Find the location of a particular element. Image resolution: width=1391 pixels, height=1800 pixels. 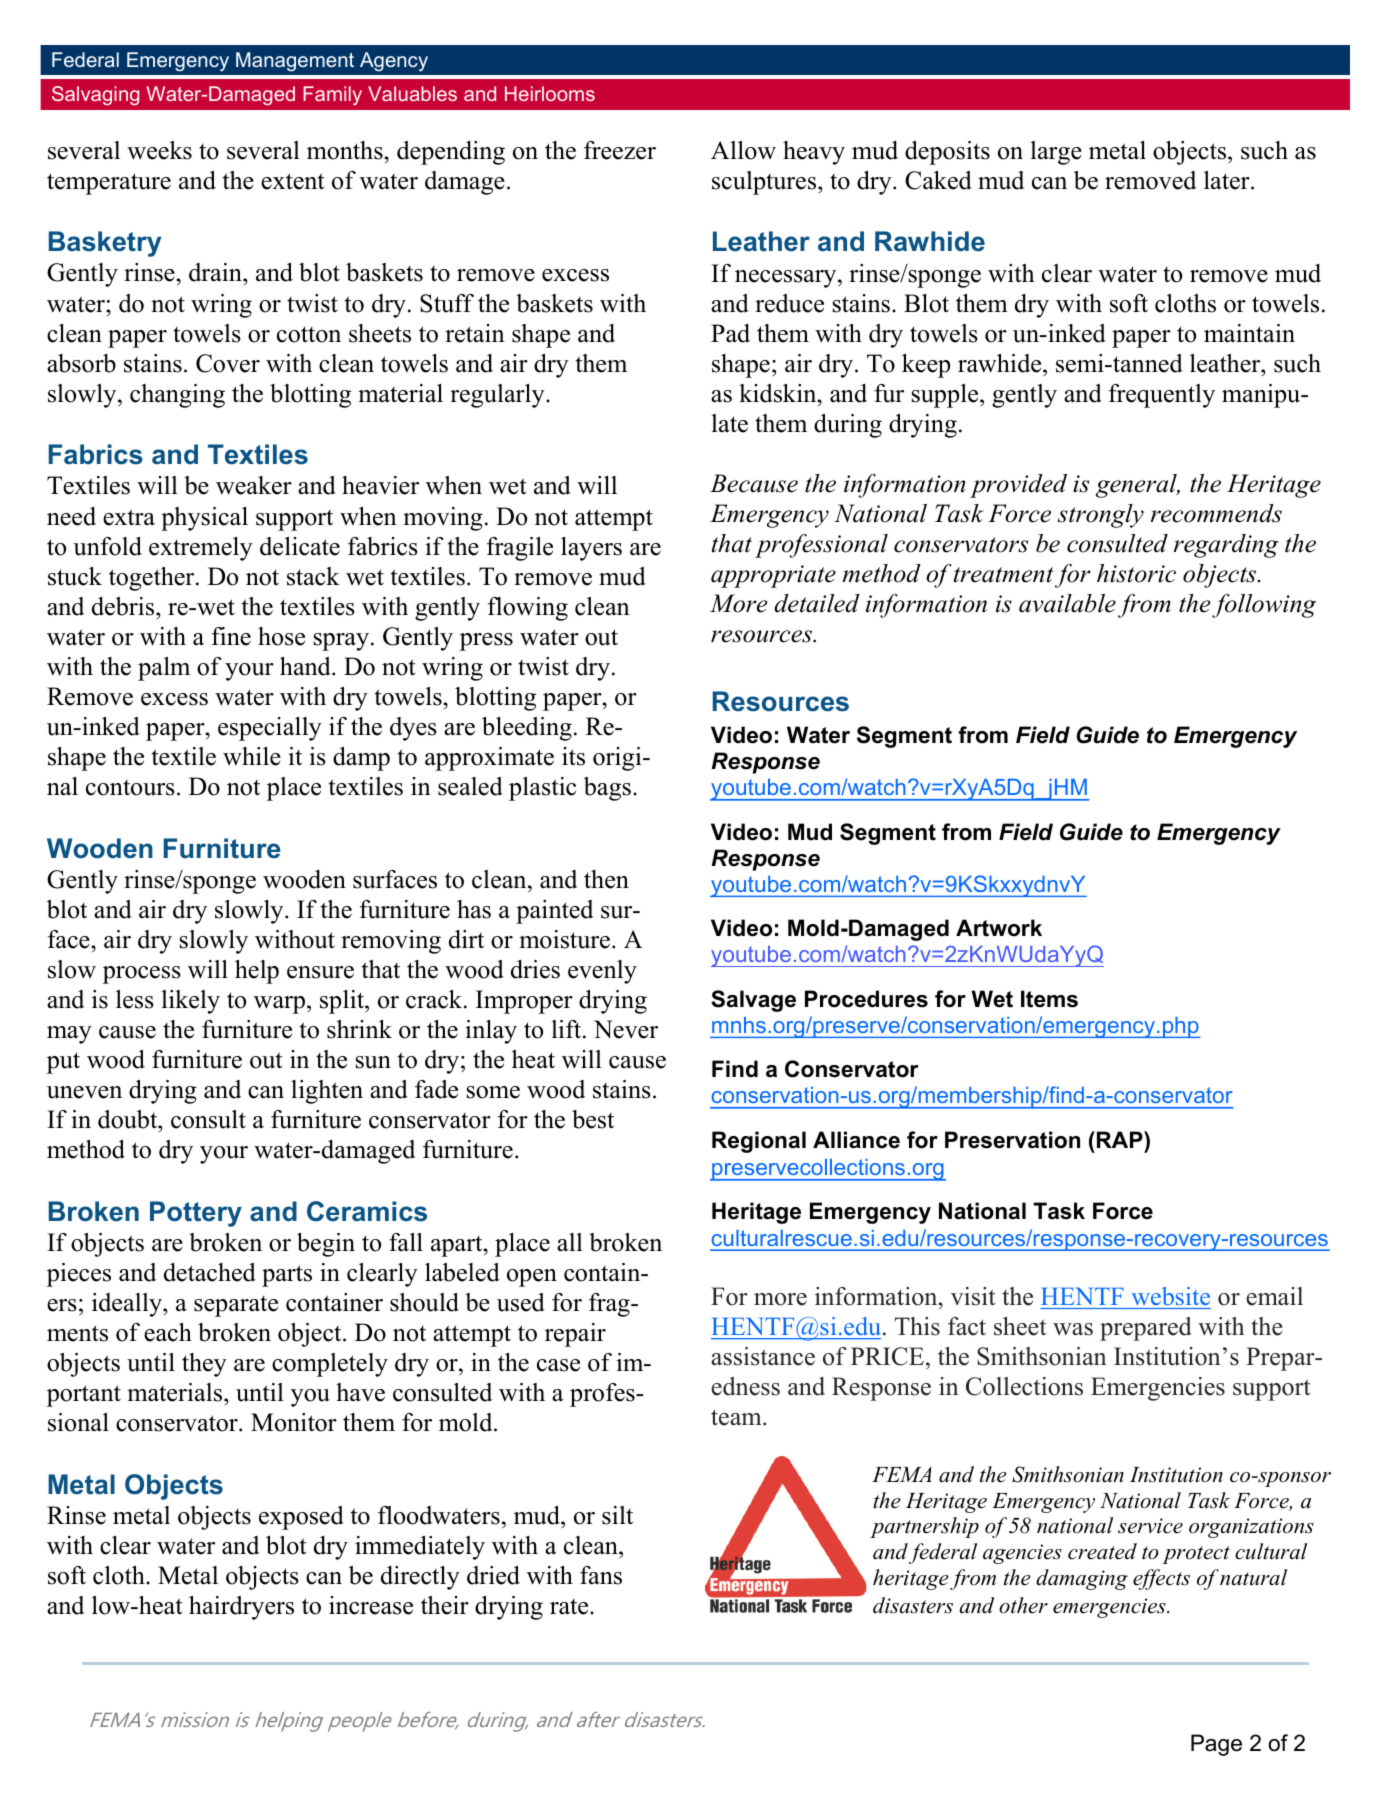

freezer is located at coordinates (620, 150).
